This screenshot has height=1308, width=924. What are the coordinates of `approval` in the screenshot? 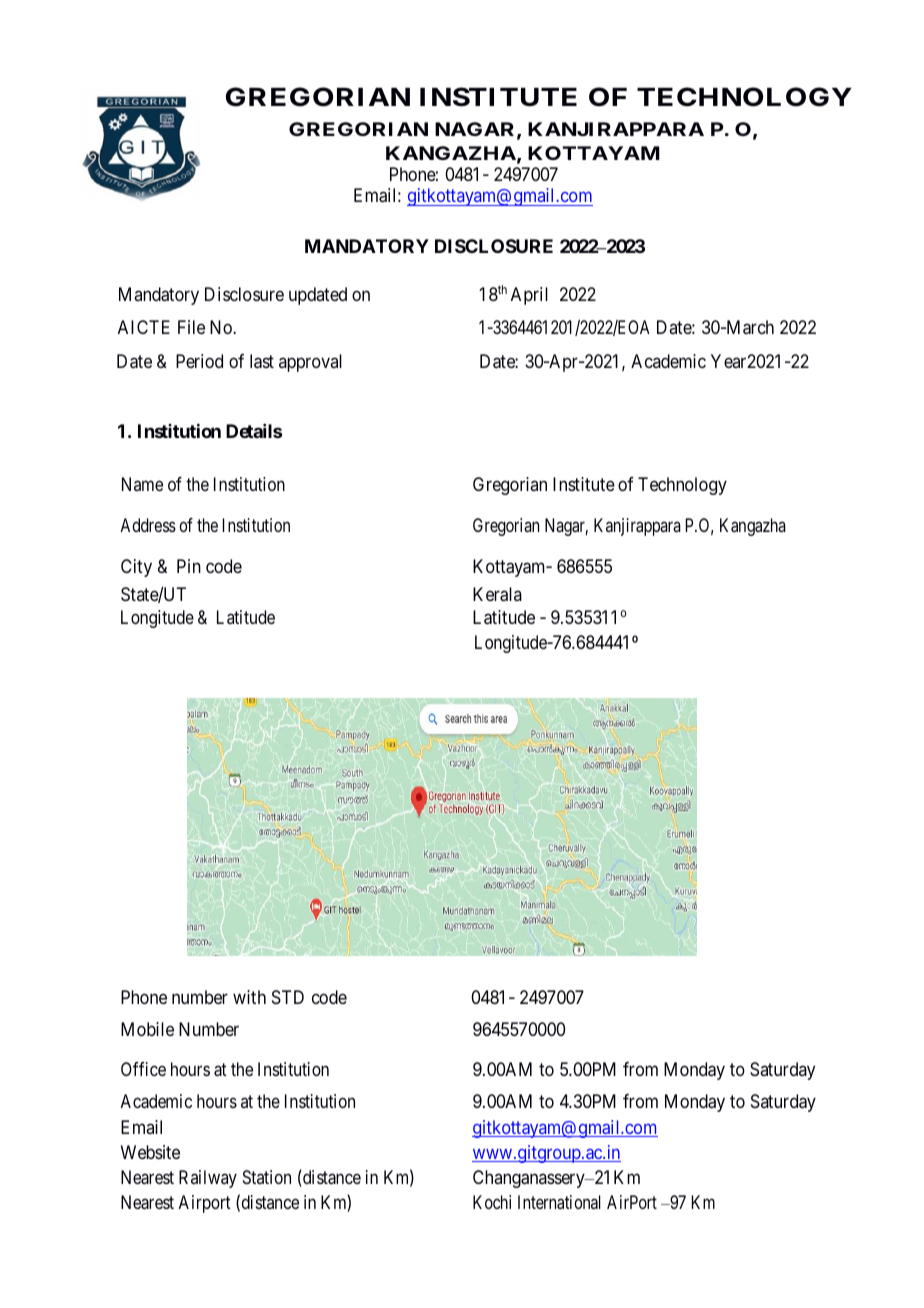 It's located at (310, 363).
